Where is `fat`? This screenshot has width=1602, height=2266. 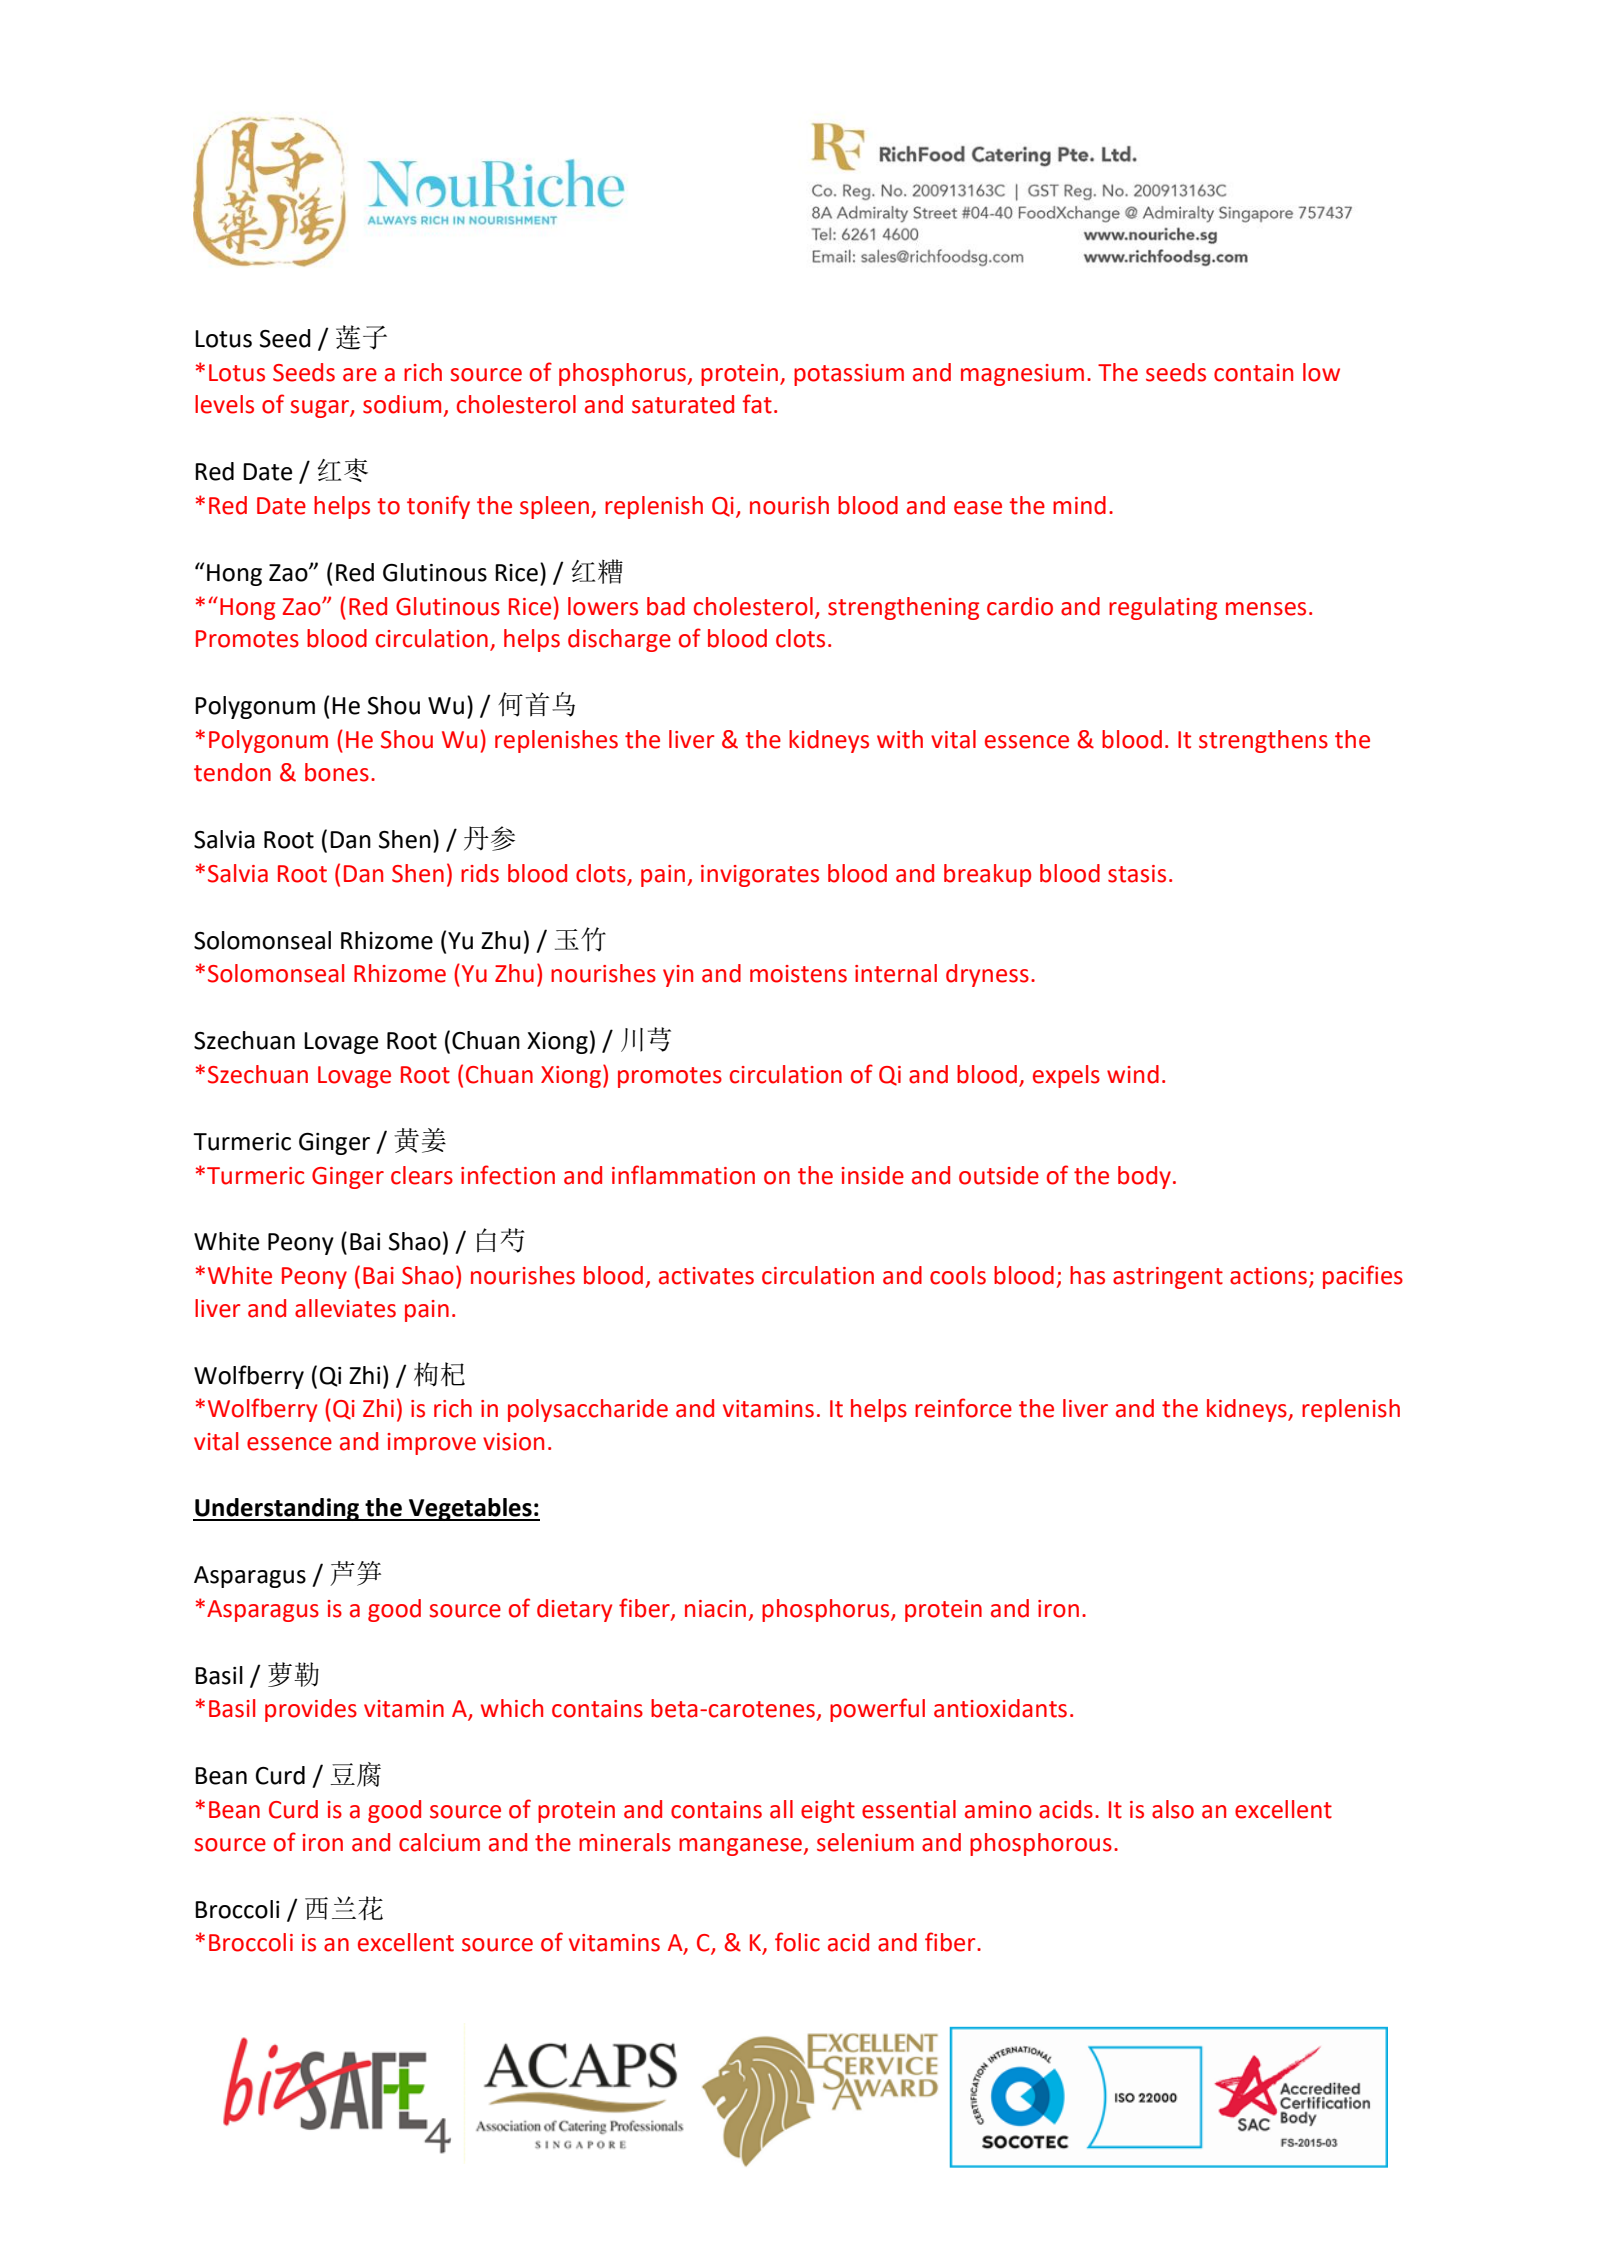
fat is located at coordinates (757, 404).
